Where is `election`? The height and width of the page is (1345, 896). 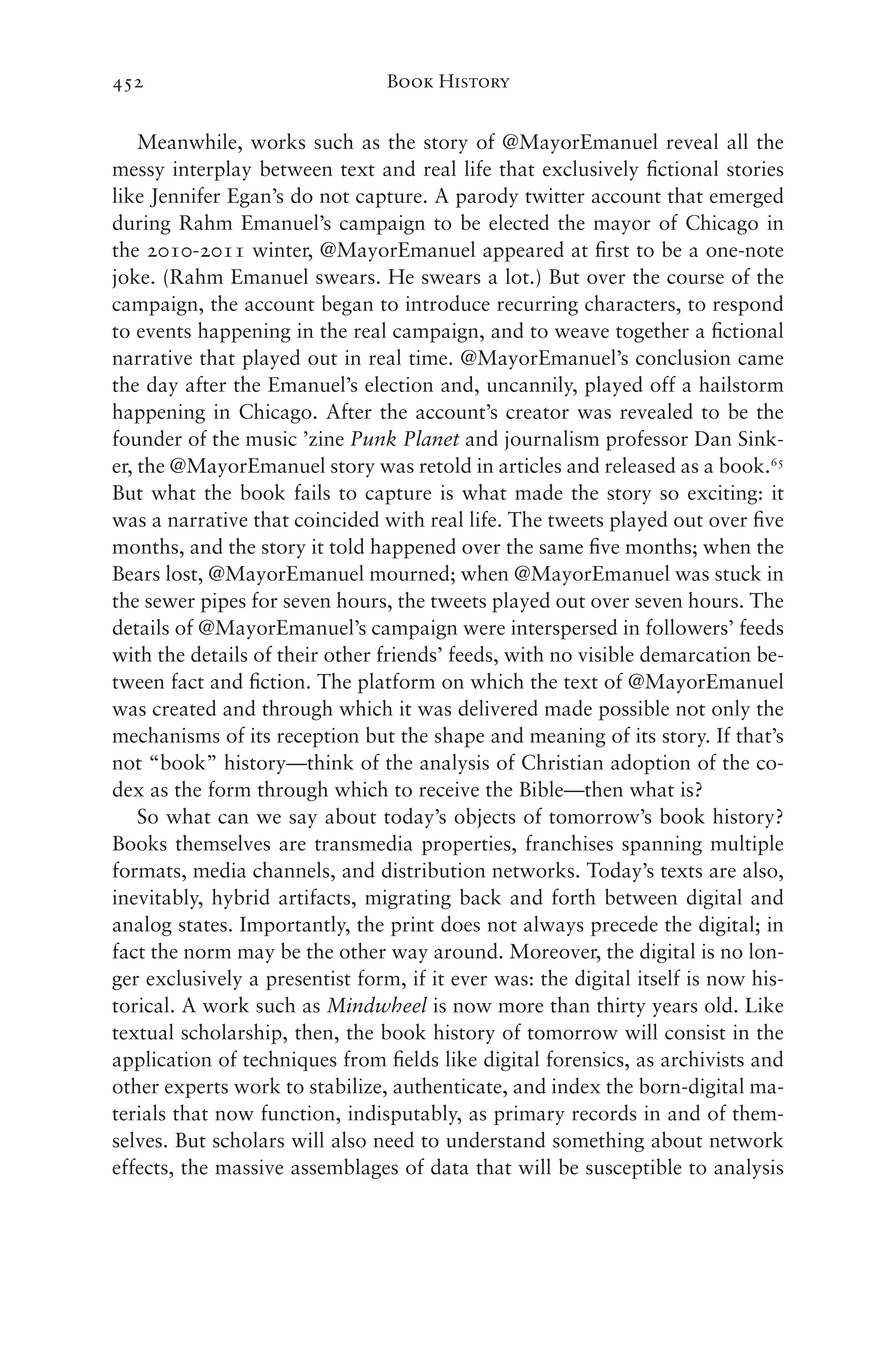
election is located at coordinates (399, 384).
